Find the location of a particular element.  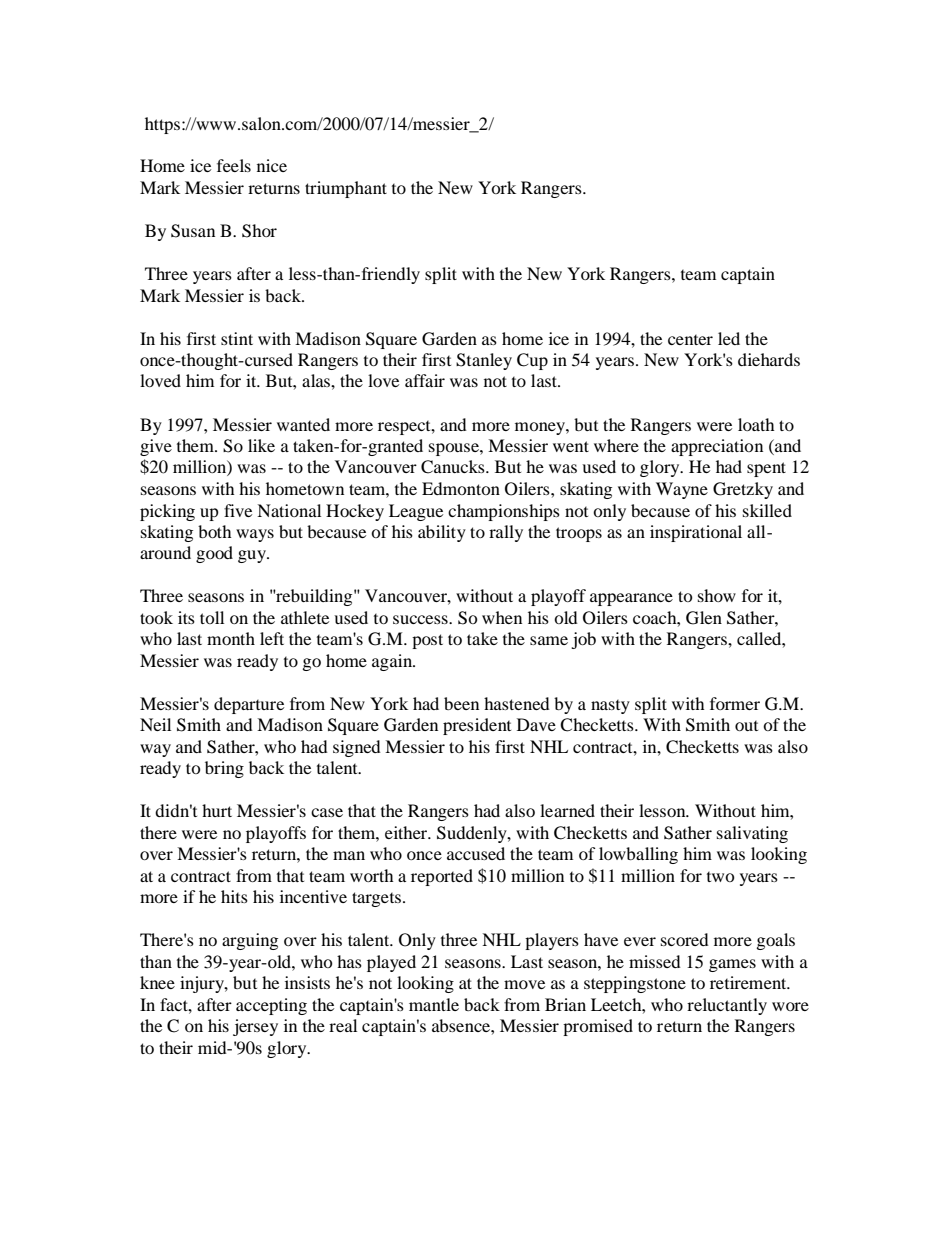

toll is located at coordinates (212, 617).
